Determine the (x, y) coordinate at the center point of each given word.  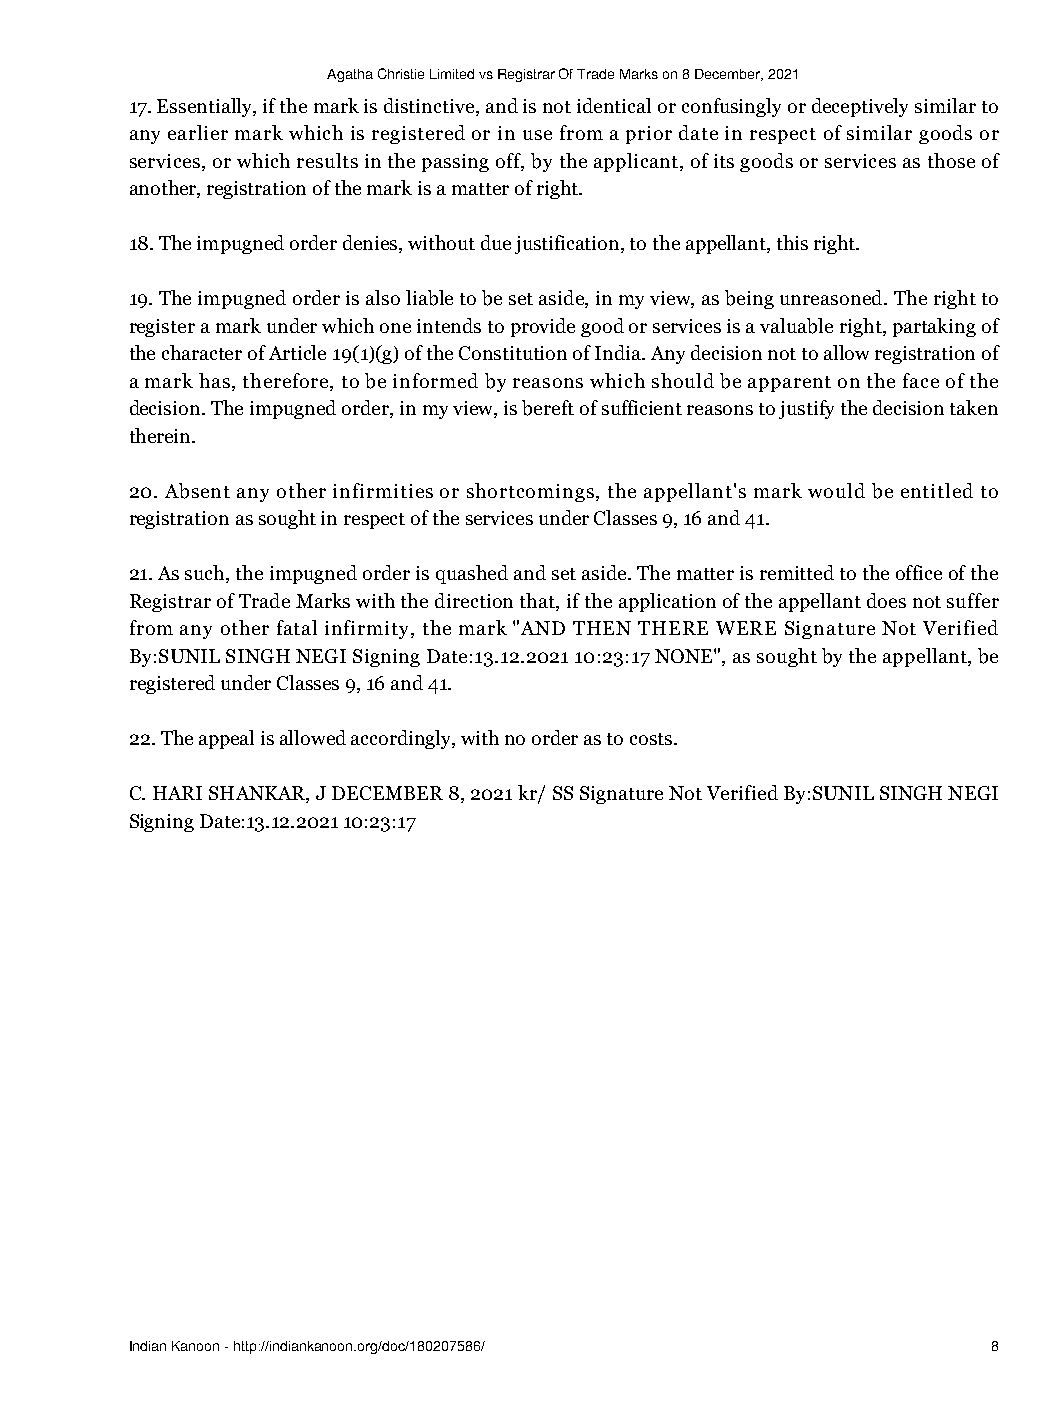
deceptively (860, 107)
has (214, 380)
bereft (548, 408)
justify (806, 409)
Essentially (206, 107)
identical (614, 105)
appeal (226, 739)
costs (651, 739)
